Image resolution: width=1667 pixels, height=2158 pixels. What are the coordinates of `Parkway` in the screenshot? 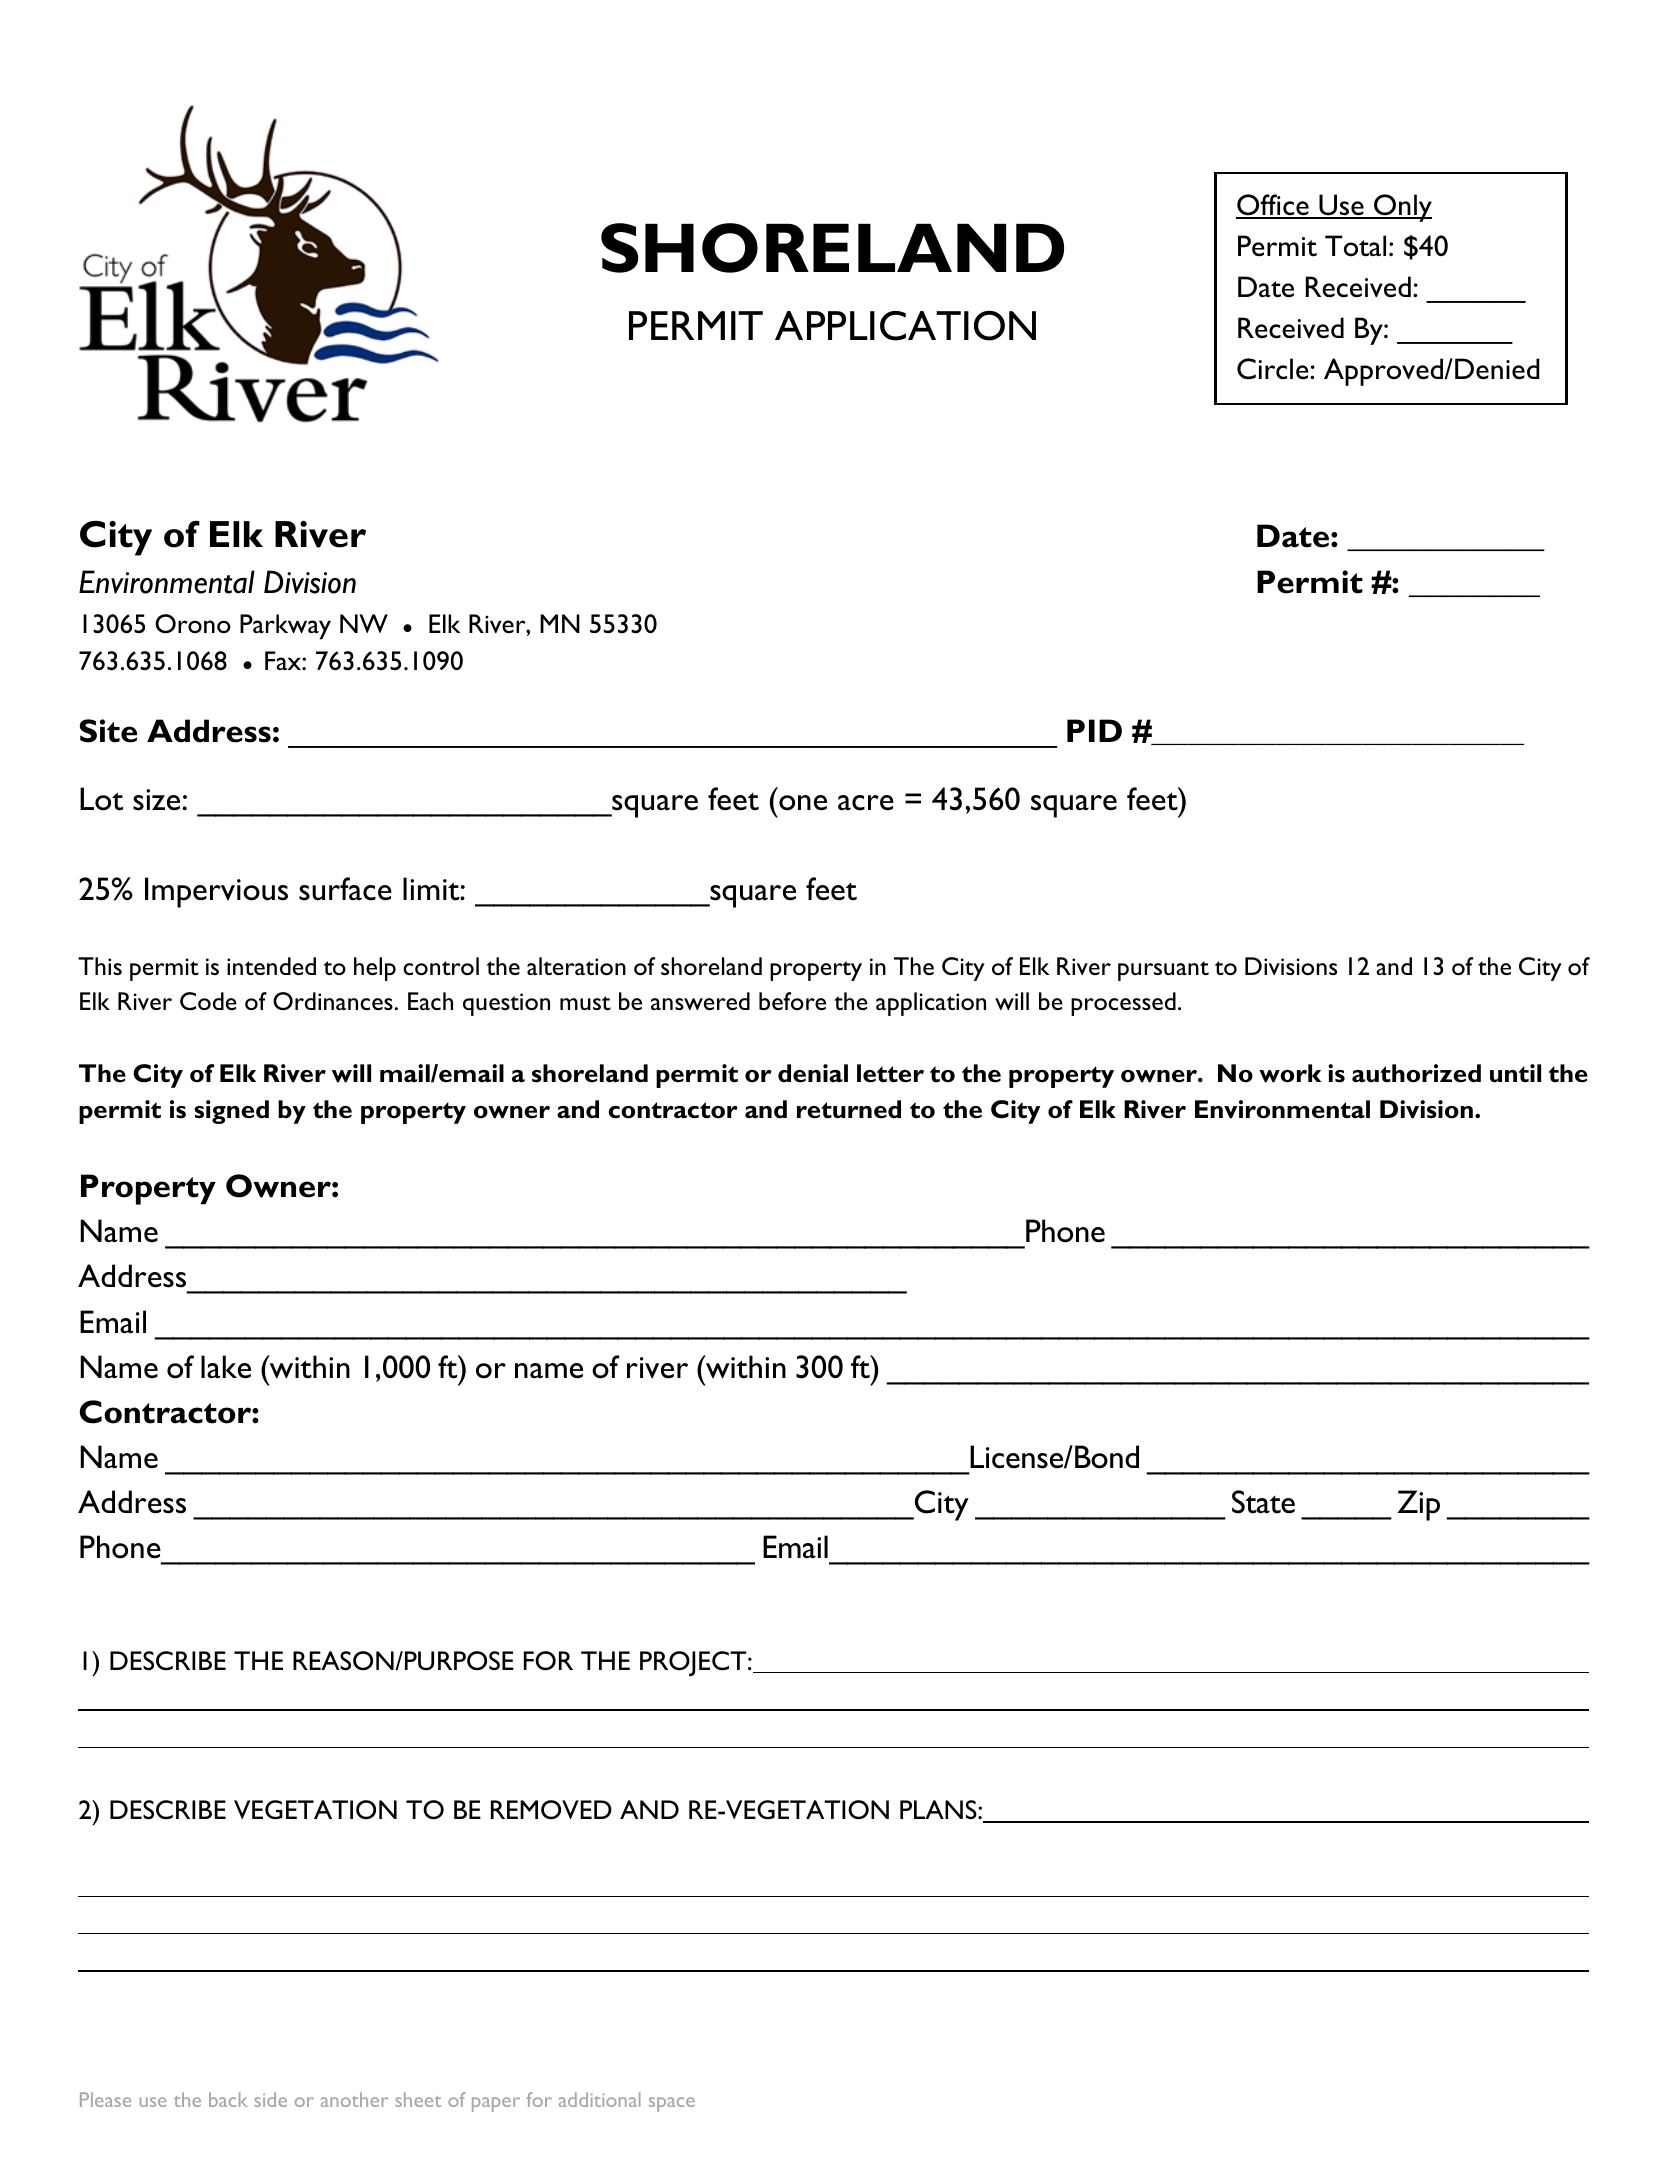 It's located at (285, 627).
